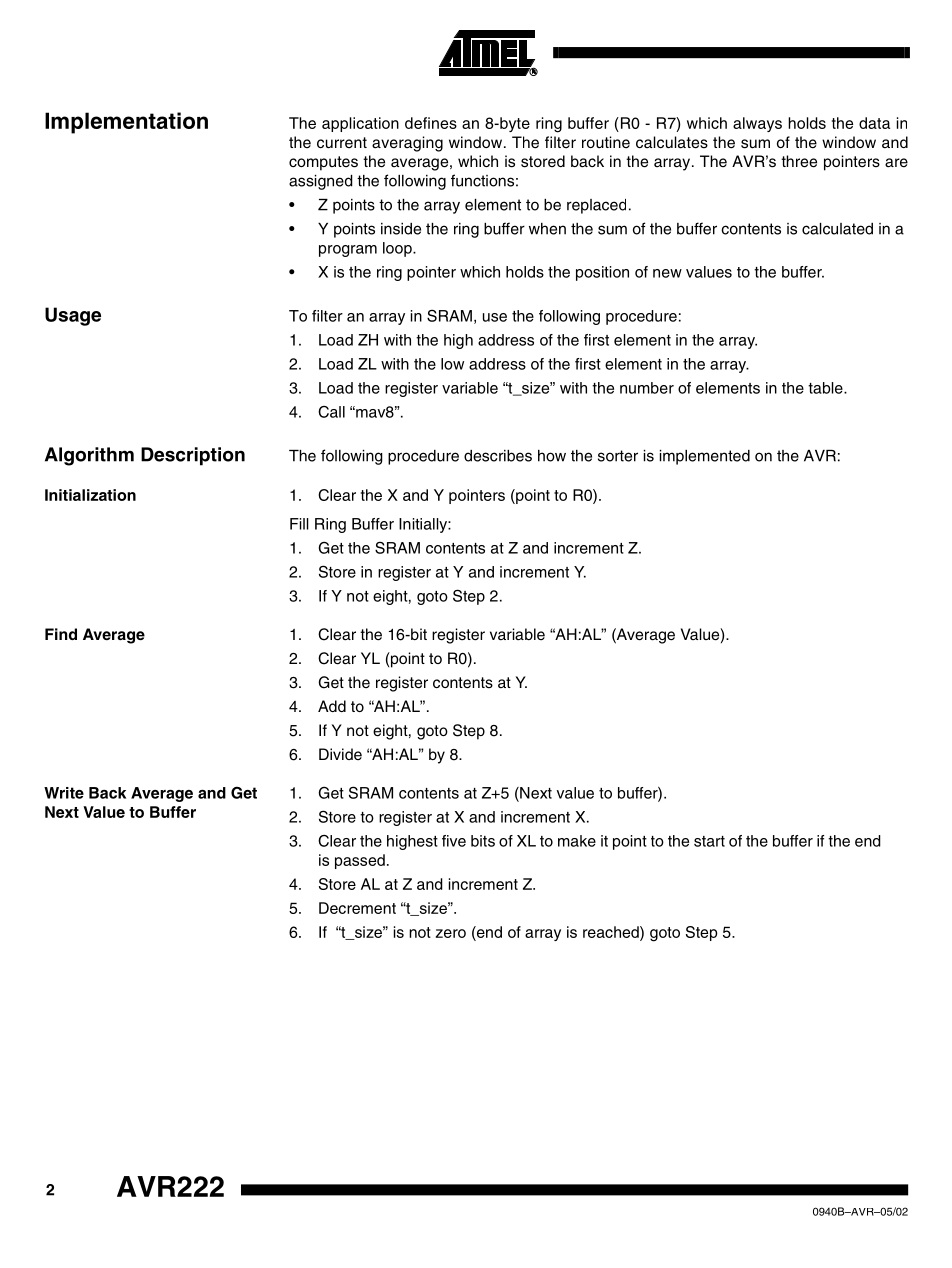  Describe the element at coordinates (61, 634) in the screenshot. I see `Find` at that location.
